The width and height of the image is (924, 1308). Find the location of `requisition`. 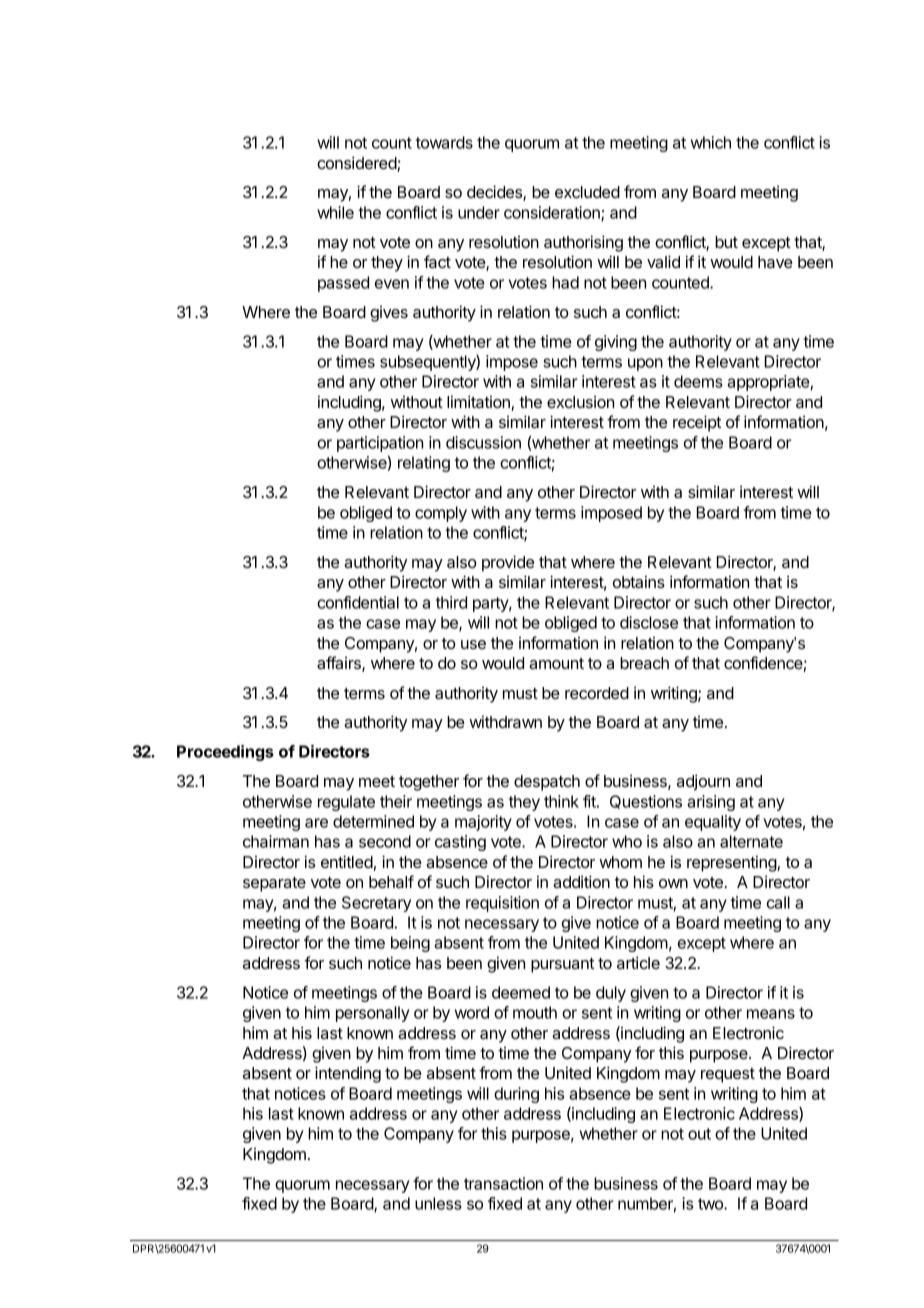

requisition is located at coordinates (502, 904).
